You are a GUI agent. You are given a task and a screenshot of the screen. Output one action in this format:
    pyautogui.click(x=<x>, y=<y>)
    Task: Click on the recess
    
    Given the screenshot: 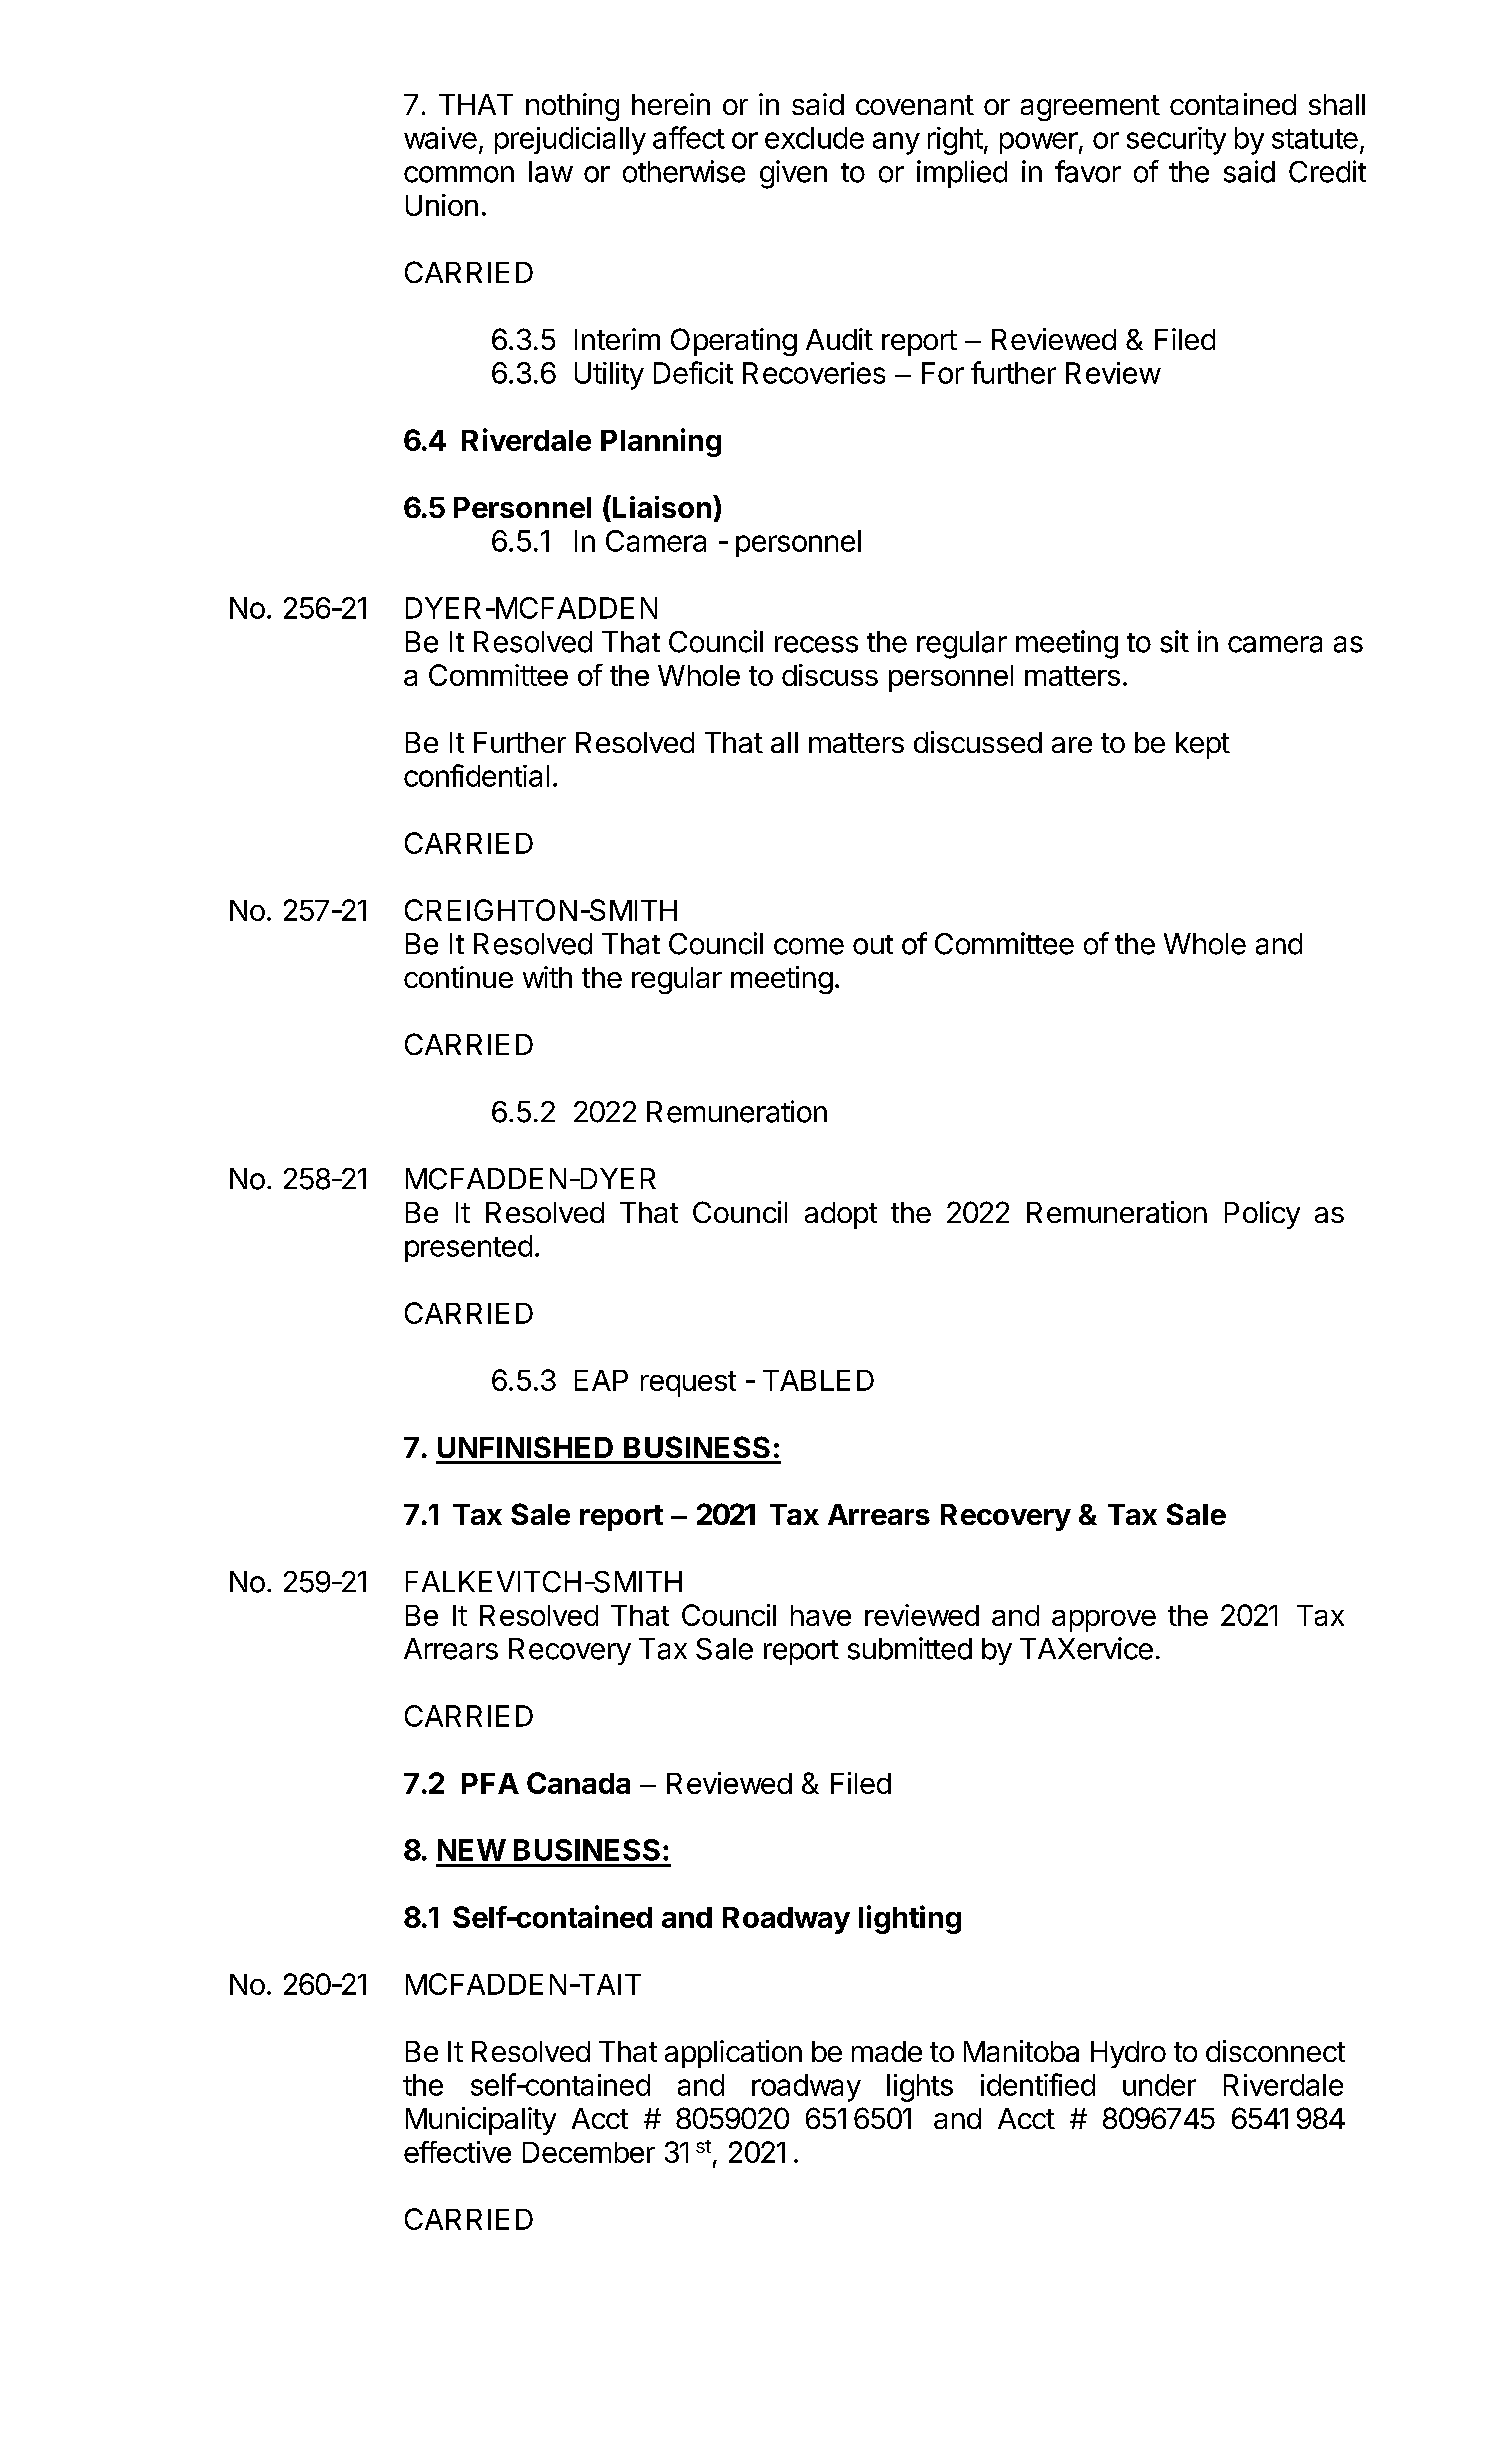 What is the action you would take?
    pyautogui.click(x=816, y=644)
